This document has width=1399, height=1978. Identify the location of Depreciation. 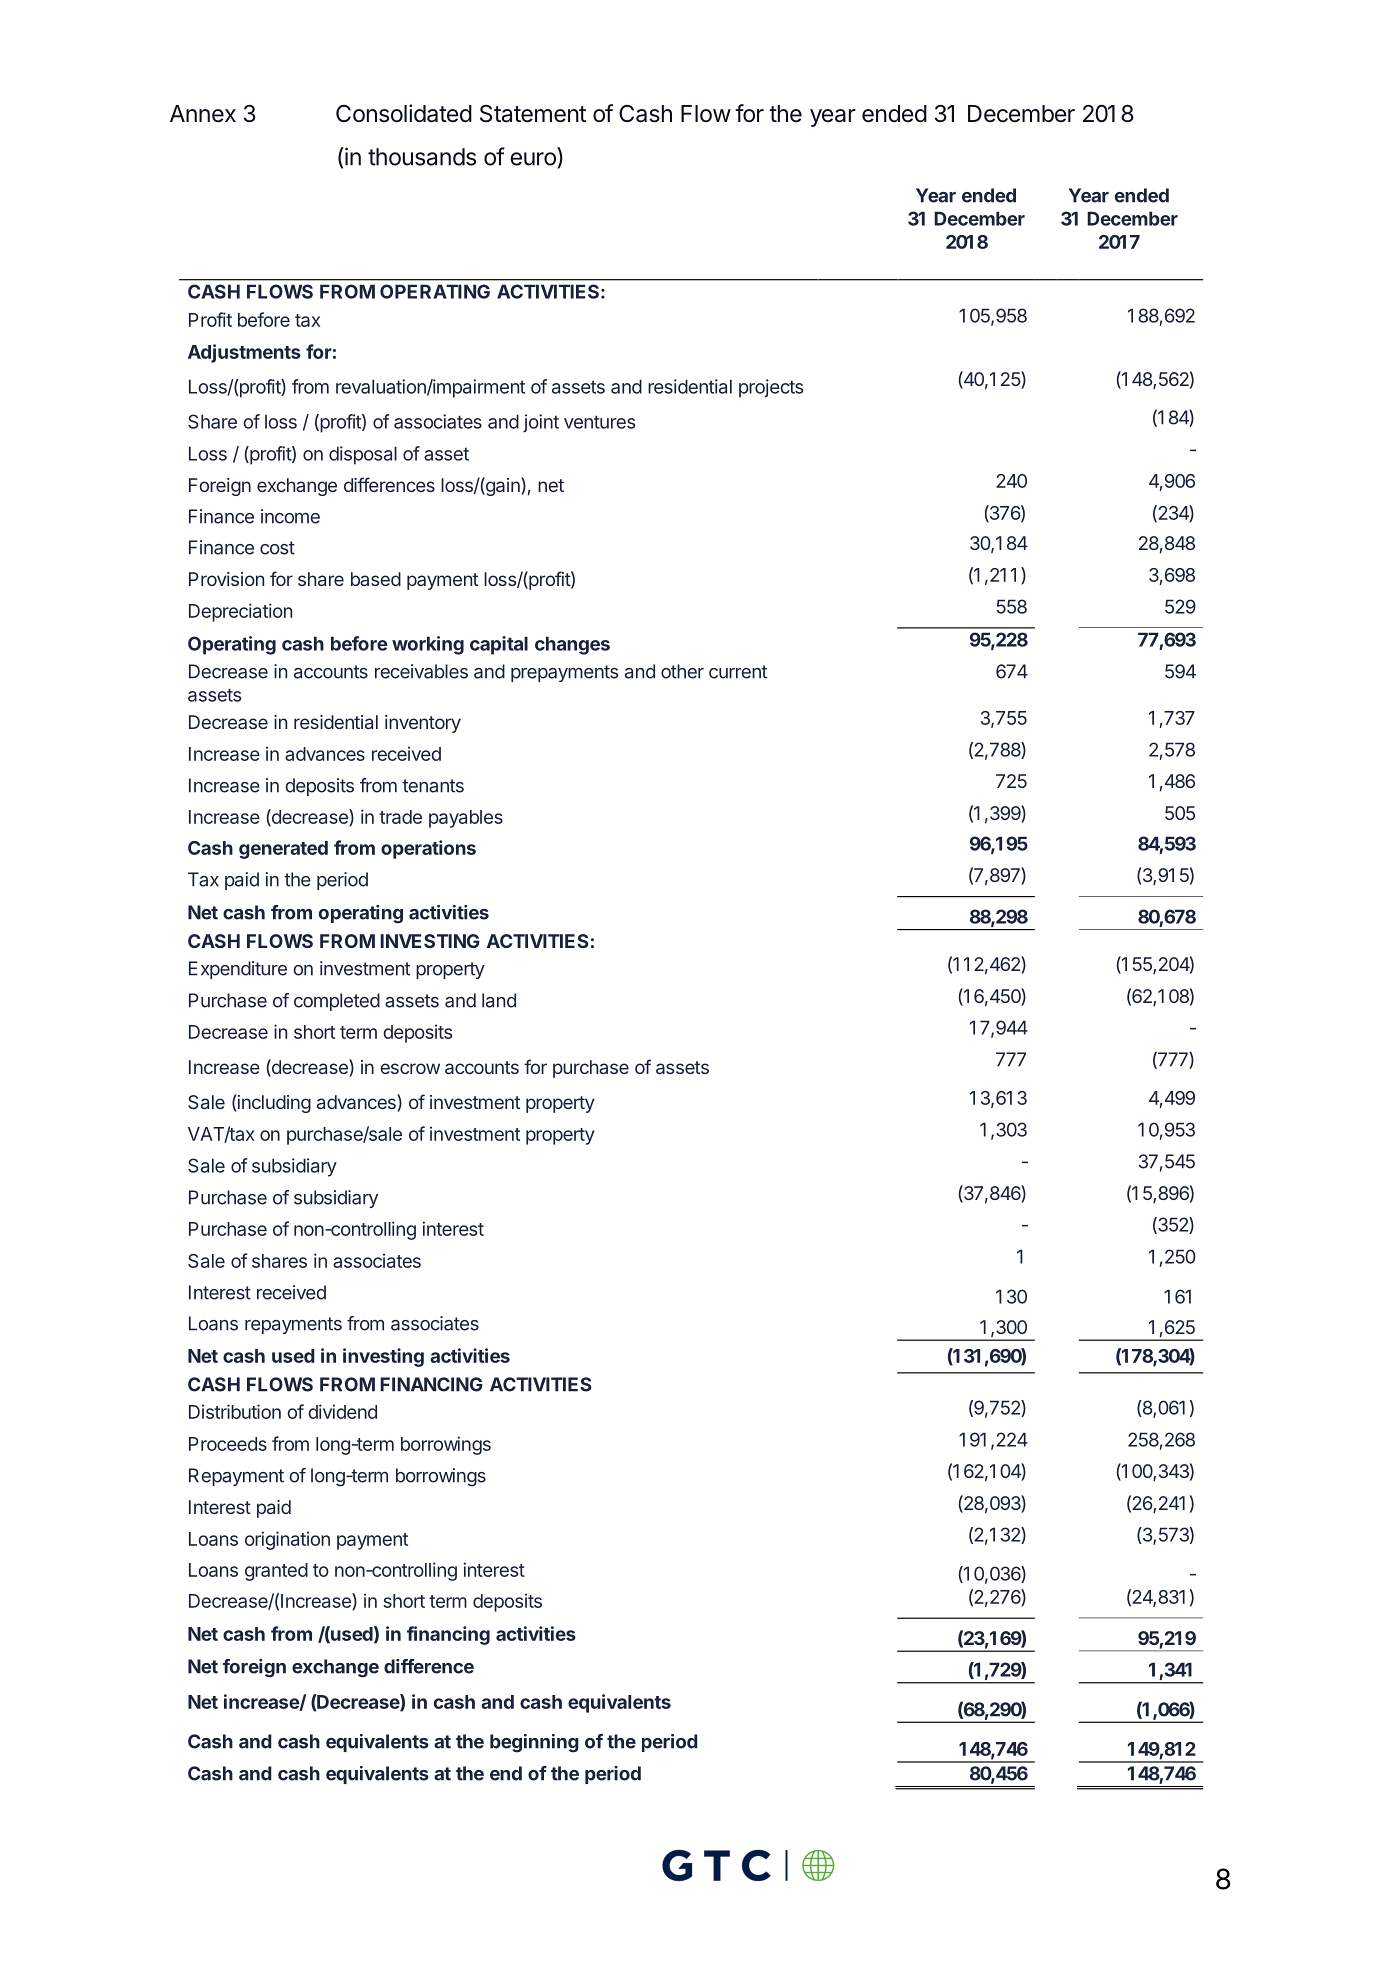
(240, 612).
